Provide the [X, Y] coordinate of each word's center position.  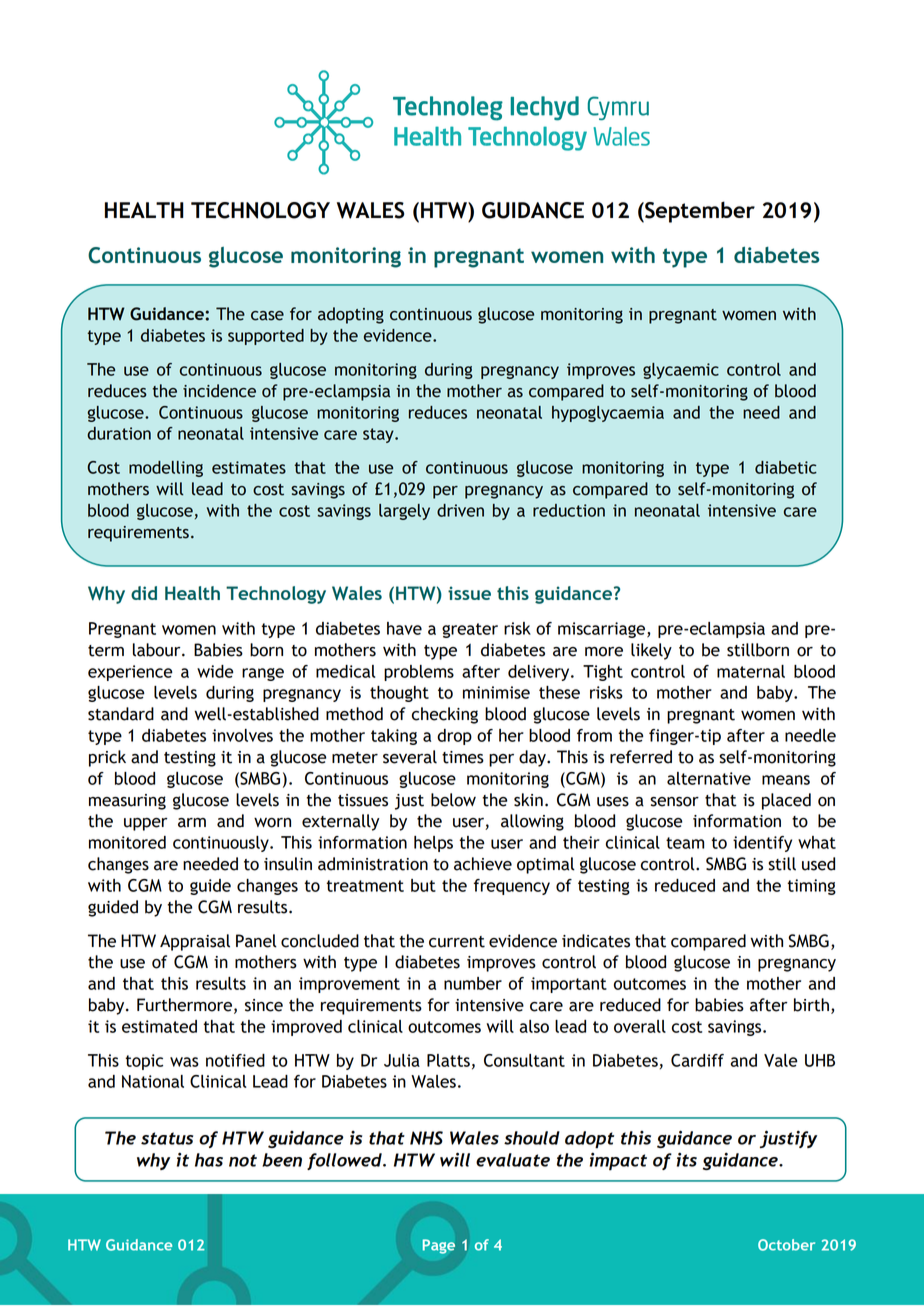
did [144, 593]
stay [379, 435]
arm [192, 823]
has [209, 1160]
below [453, 800]
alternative [709, 778]
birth [811, 1005]
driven [460, 510]
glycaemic [681, 371]
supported [266, 337]
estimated [159, 1026]
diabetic [786, 467]
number [473, 983]
